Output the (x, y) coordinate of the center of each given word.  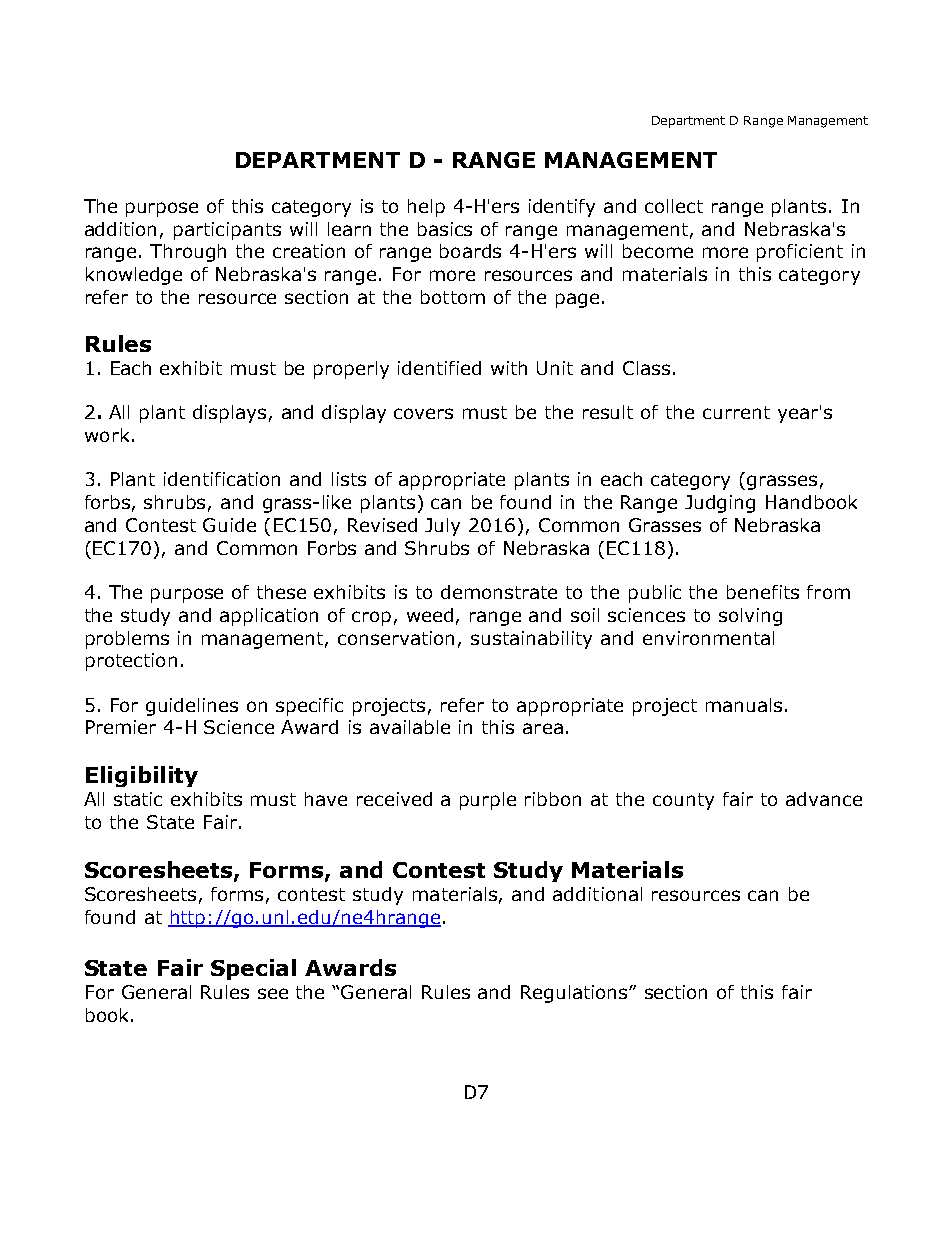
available (410, 727)
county (683, 801)
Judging (720, 504)
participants (227, 231)
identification (222, 479)
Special (253, 969)
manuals (744, 705)
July (442, 527)
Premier (121, 727)
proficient (800, 253)
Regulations (575, 994)
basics (445, 229)
